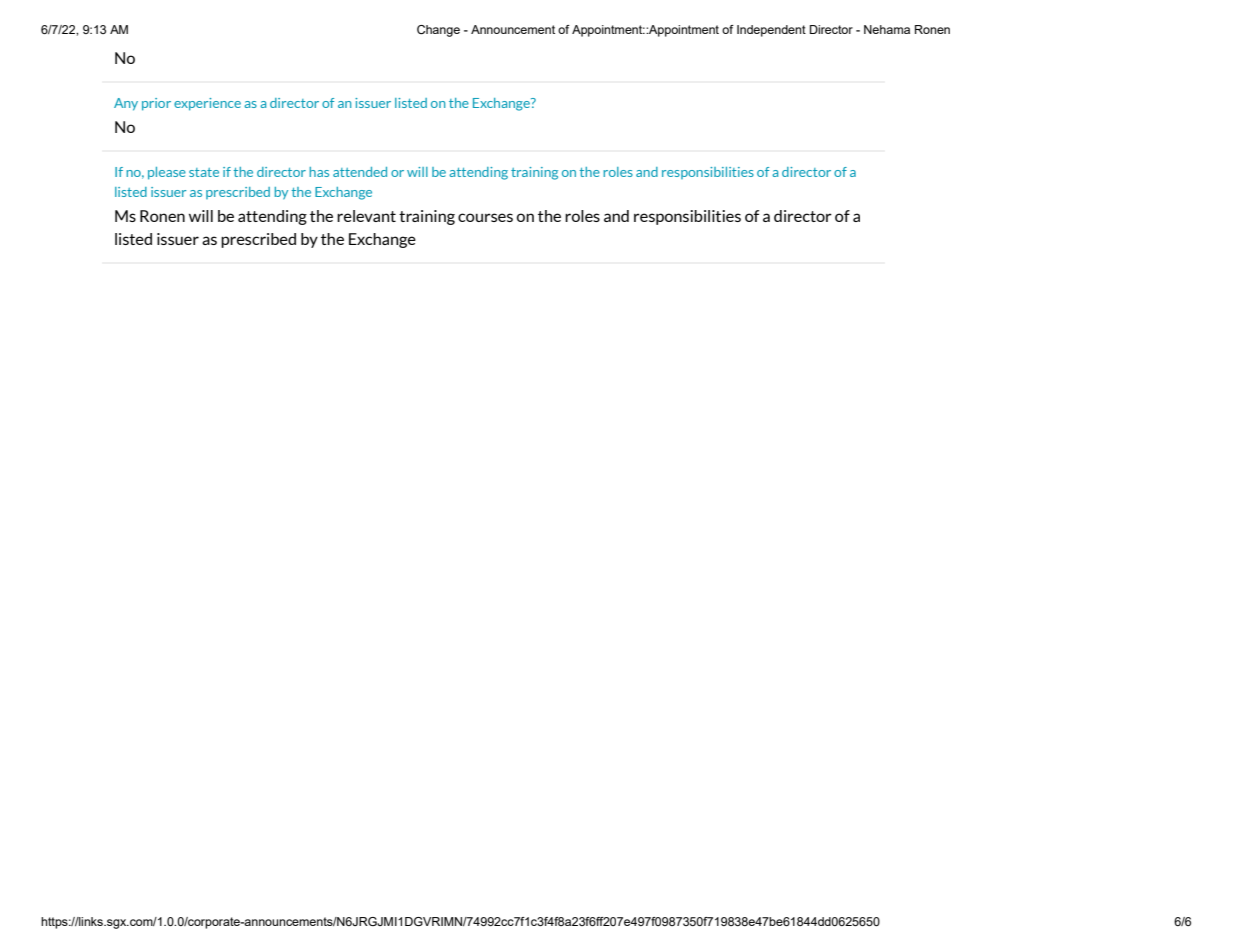  I want to click on Any, so click(126, 104).
